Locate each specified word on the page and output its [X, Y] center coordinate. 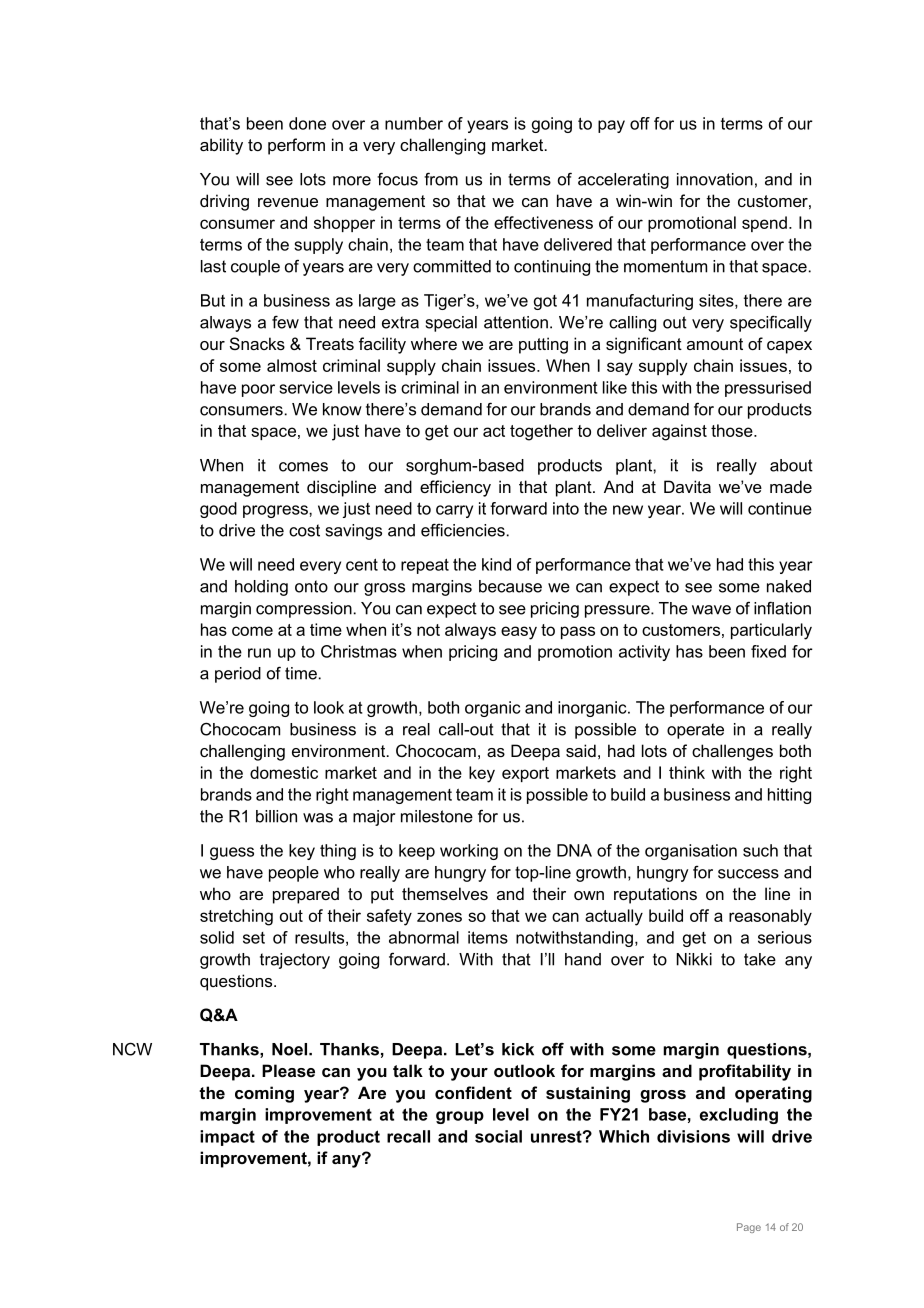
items [488, 937]
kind [496, 564]
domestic [284, 772]
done [307, 123]
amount [715, 344]
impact [227, 1138]
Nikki [694, 959]
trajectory [295, 961]
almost [292, 365]
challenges [732, 752]
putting [543, 345]
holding [261, 588]
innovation [715, 179]
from [441, 179]
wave [711, 610]
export [525, 774]
